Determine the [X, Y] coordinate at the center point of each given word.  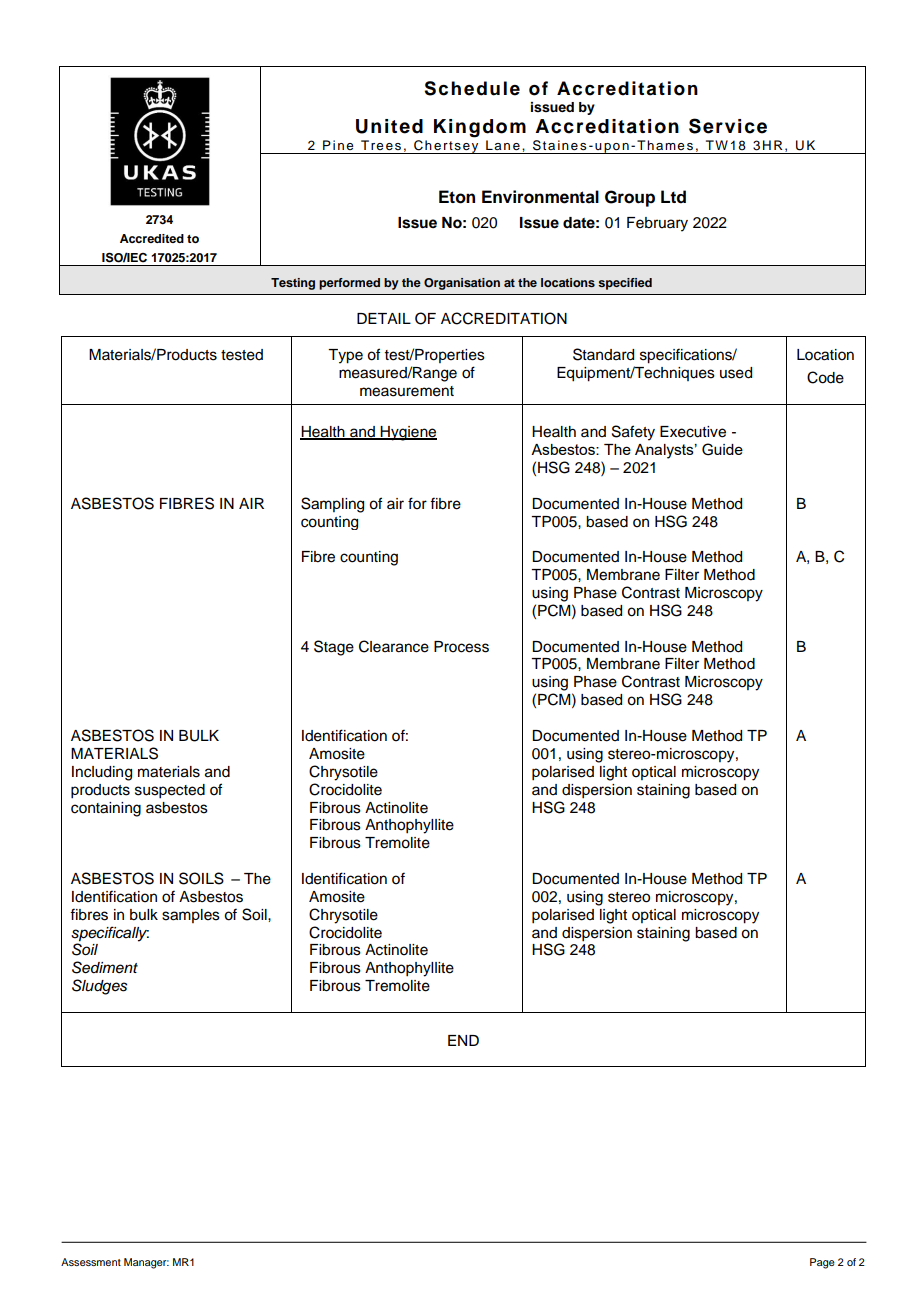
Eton [457, 197]
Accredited [152, 238]
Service [728, 126]
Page [822, 1263]
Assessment [91, 1262]
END [463, 1040]
